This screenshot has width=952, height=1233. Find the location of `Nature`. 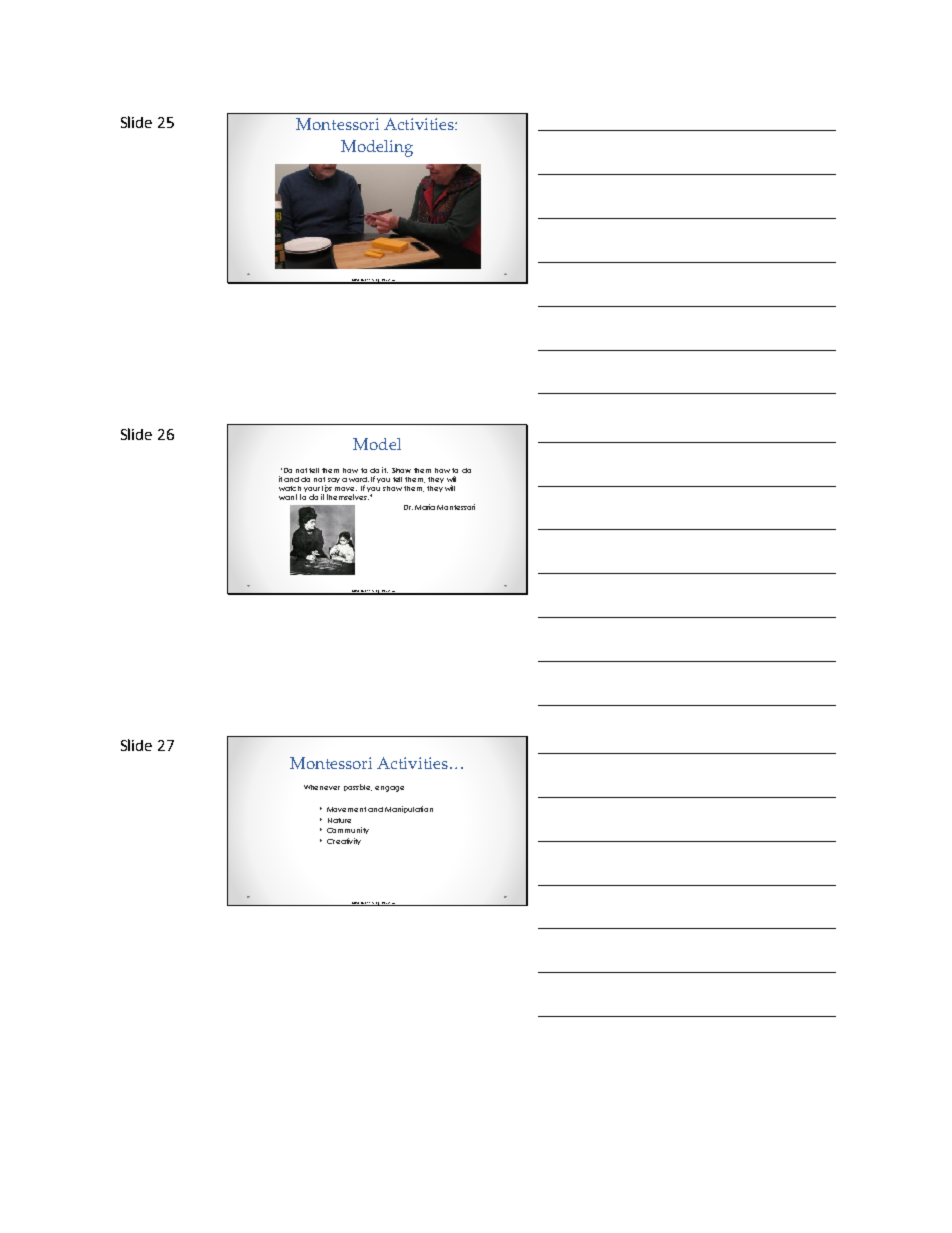

Nature is located at coordinates (339, 820).
